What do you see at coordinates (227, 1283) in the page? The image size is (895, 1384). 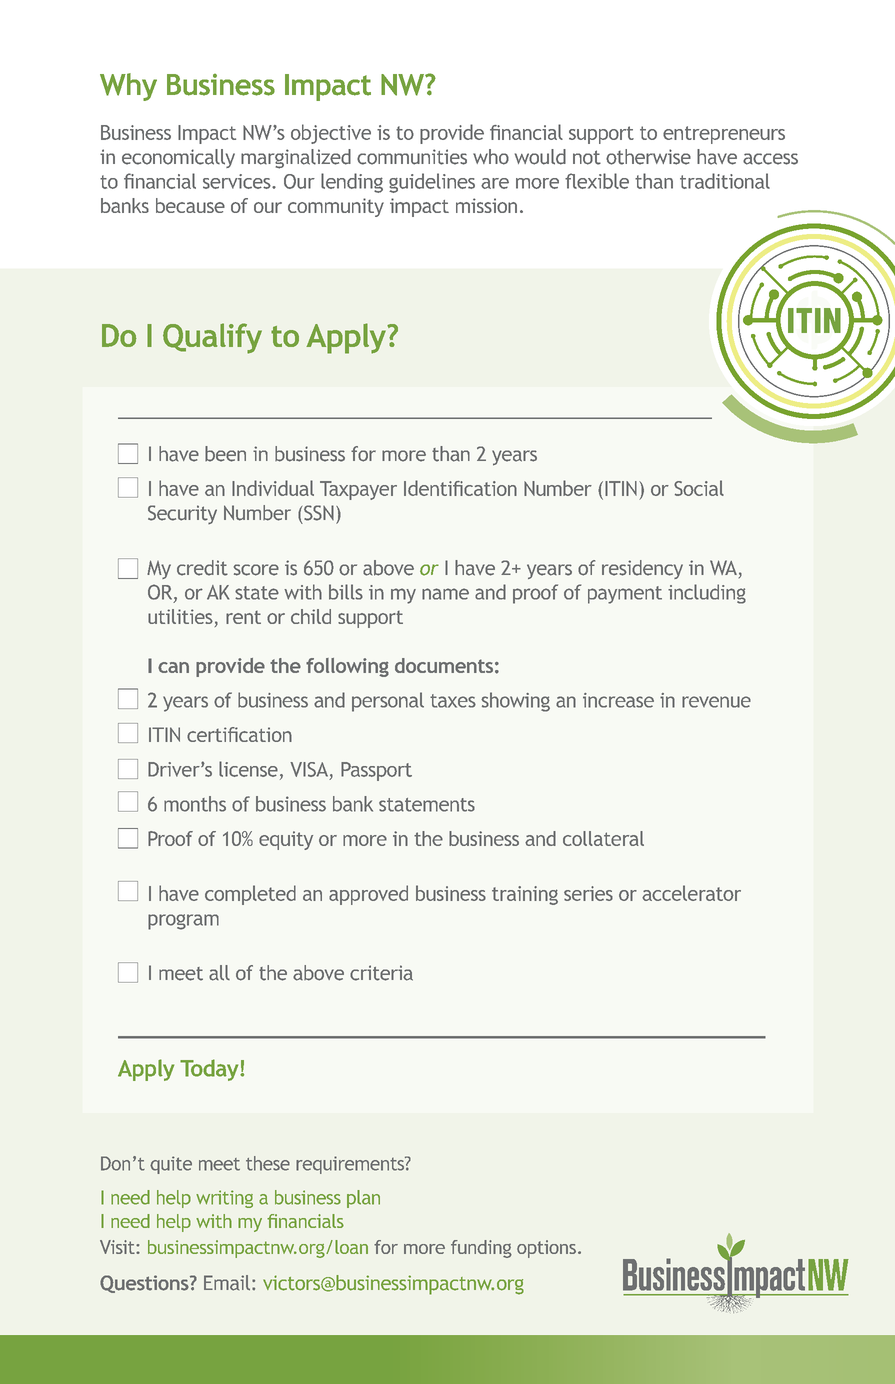 I see `Email` at bounding box center [227, 1283].
